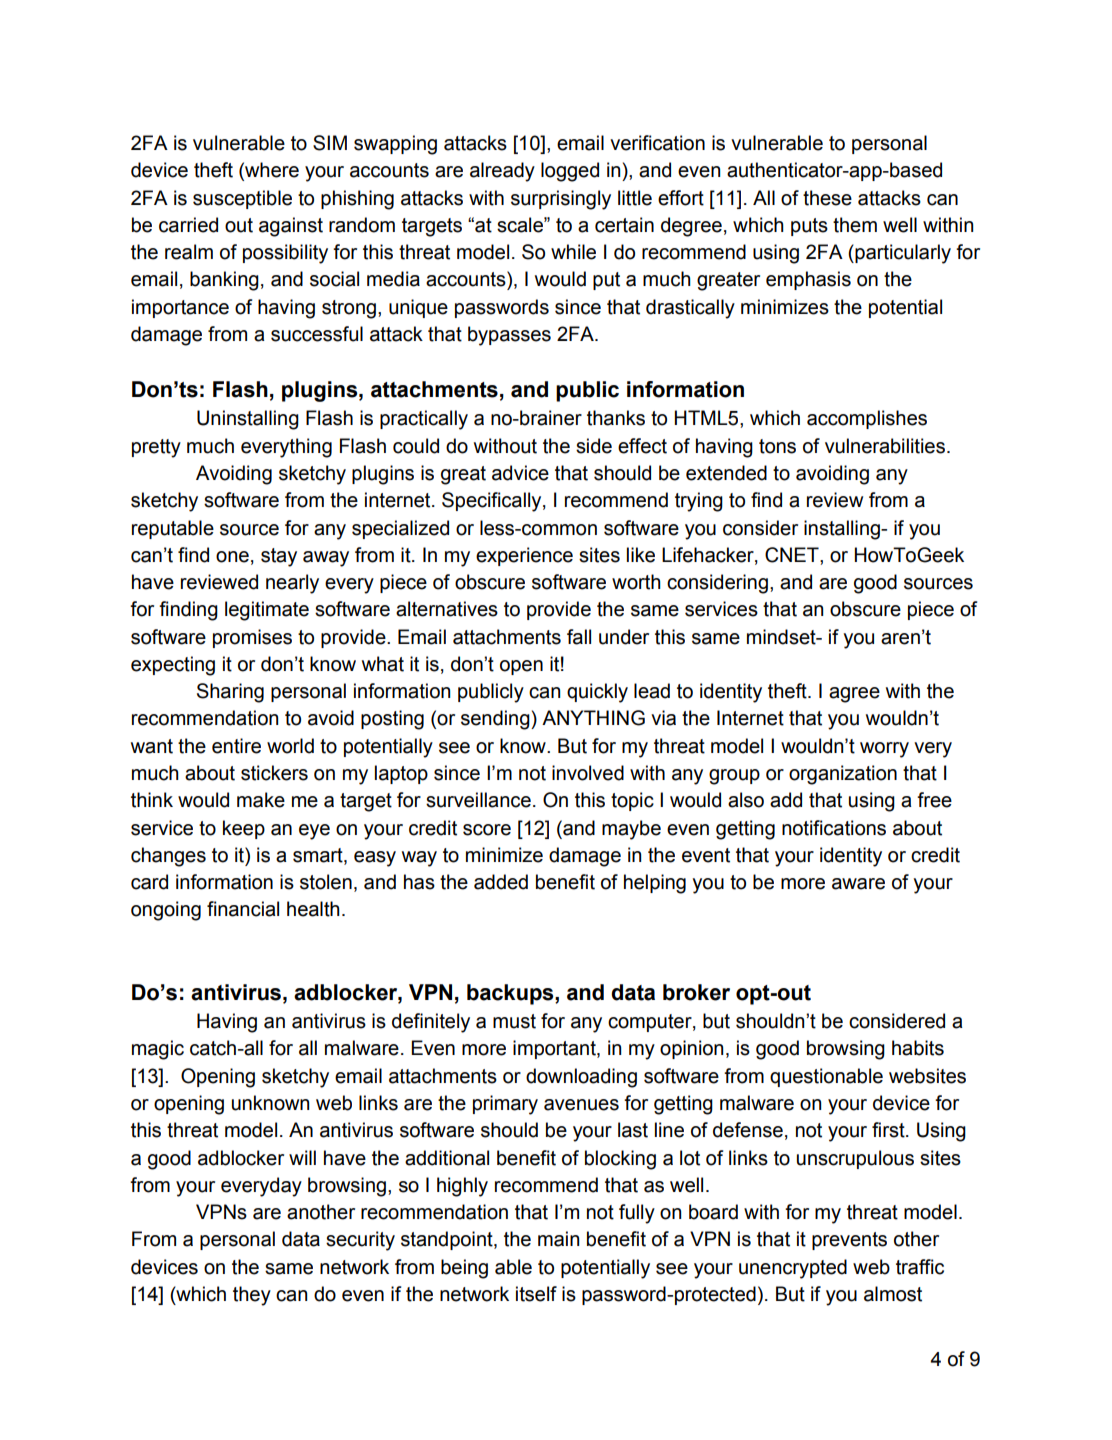 The image size is (1112, 1440). Describe the element at coordinates (558, 1239) in the document. I see `main` at that location.
